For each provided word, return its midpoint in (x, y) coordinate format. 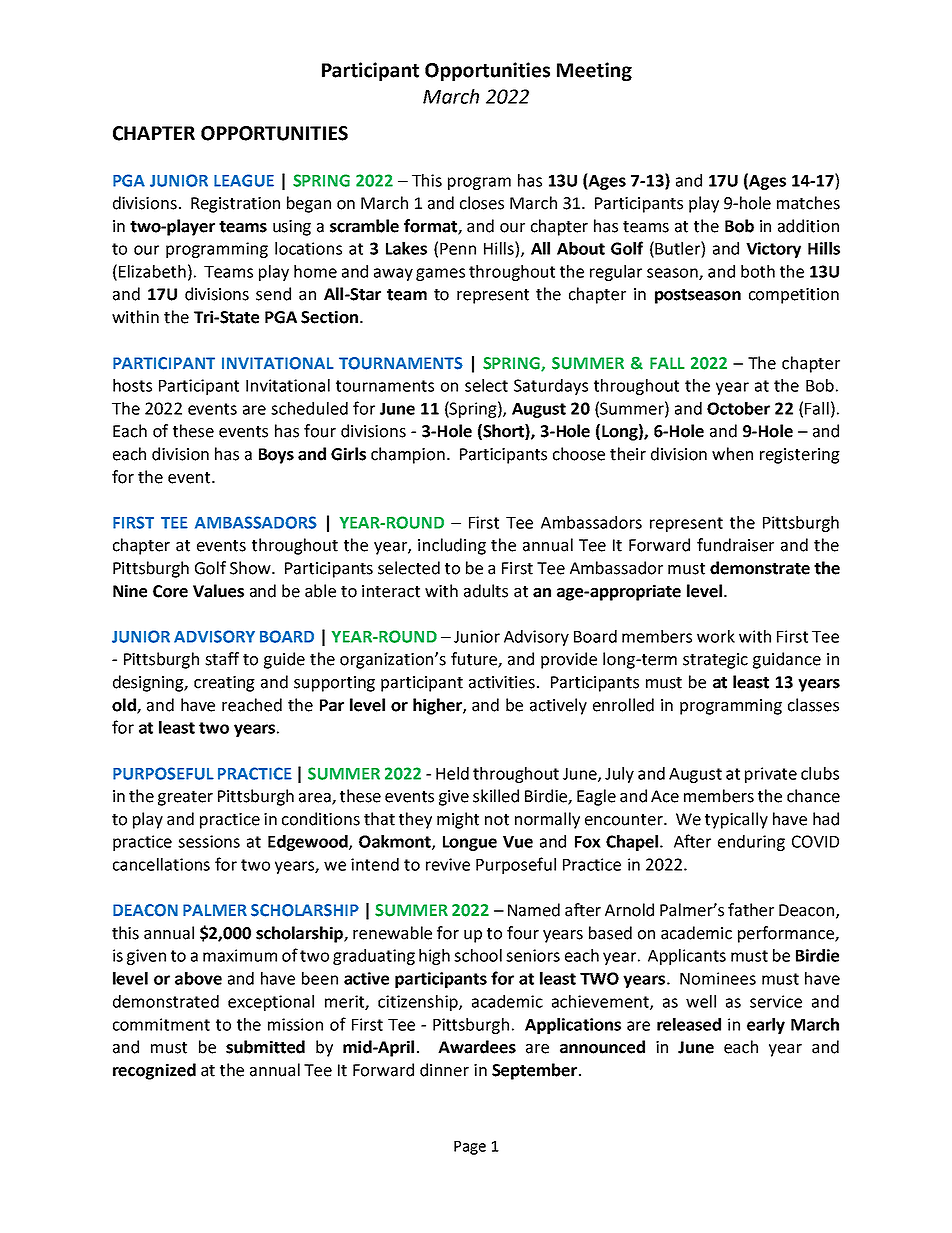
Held (452, 773)
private (771, 775)
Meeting (594, 71)
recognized (154, 1071)
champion (408, 455)
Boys (276, 456)
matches (808, 203)
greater (185, 798)
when (732, 454)
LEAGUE (244, 180)
